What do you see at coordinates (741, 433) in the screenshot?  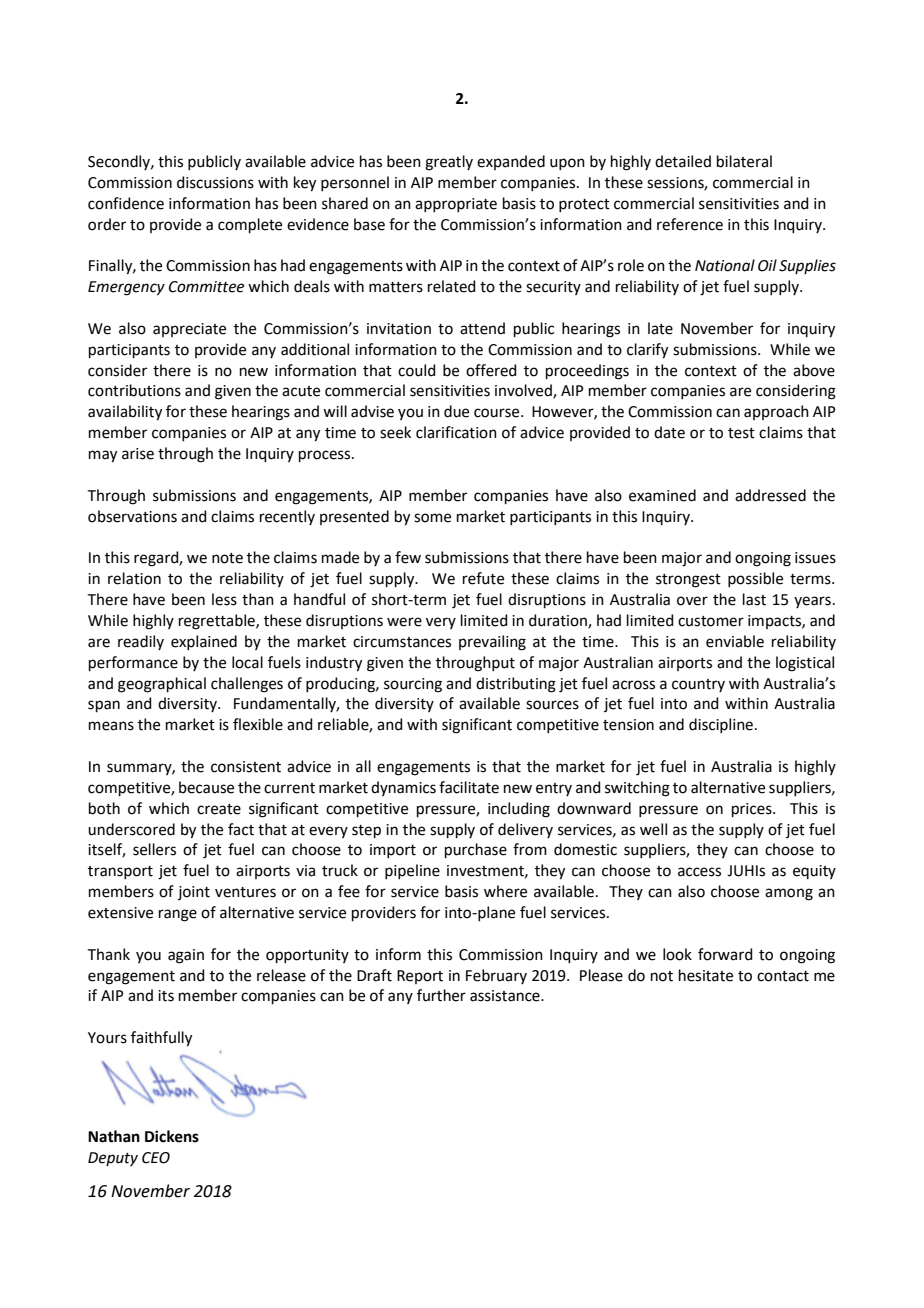 I see `test` at bounding box center [741, 433].
